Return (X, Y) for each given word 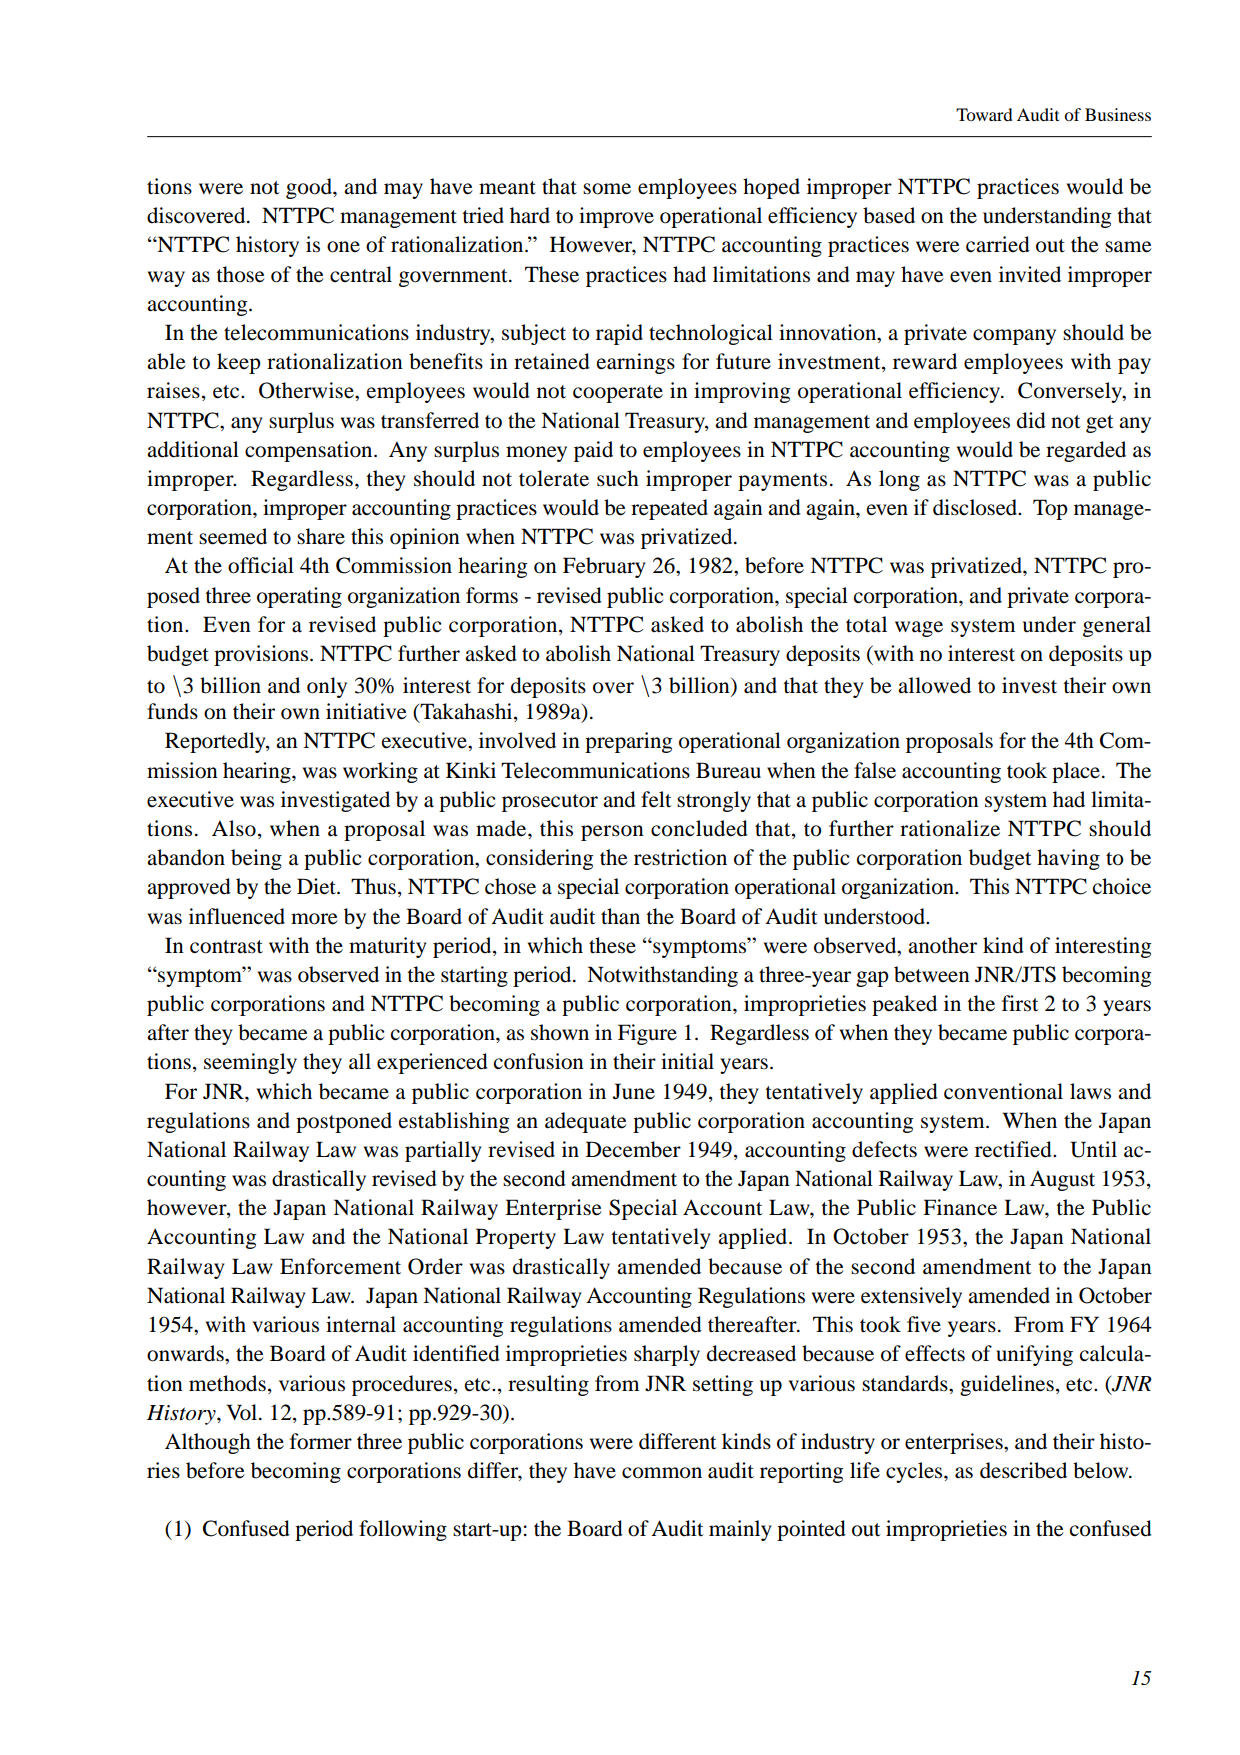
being (256, 859)
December (633, 1149)
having (1068, 859)
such (618, 478)
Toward (984, 114)
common (662, 1473)
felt (656, 799)
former (321, 1441)
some (607, 189)
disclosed (976, 507)
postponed (344, 1122)
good (310, 188)
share (321, 536)
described (1023, 1470)
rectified (1014, 1149)
